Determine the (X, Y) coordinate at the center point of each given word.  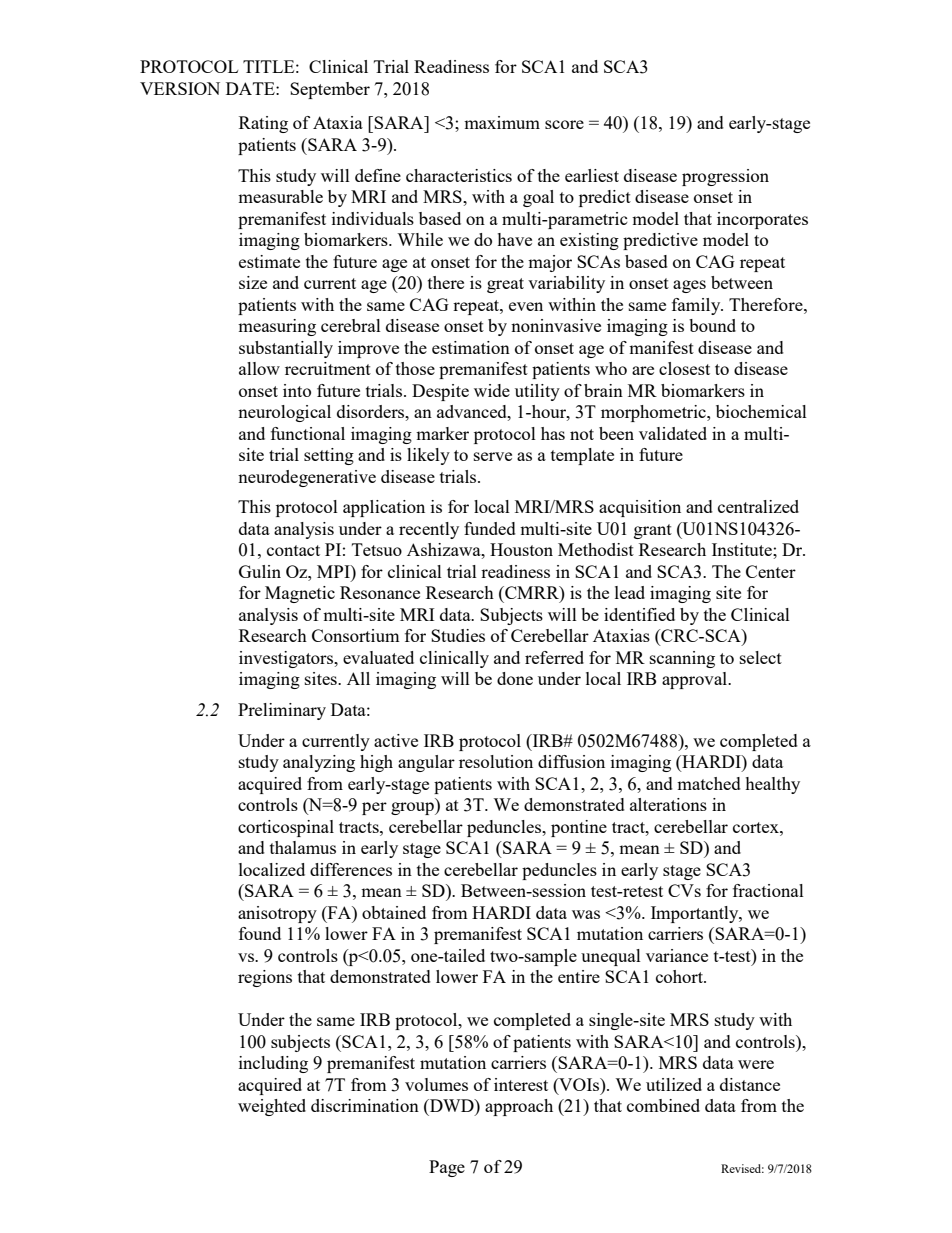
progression (725, 177)
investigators (287, 659)
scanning (682, 659)
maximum (502, 122)
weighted (272, 1107)
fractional (768, 890)
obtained (394, 912)
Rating (263, 124)
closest (684, 368)
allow (259, 368)
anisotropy (277, 914)
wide (492, 390)
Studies (458, 635)
